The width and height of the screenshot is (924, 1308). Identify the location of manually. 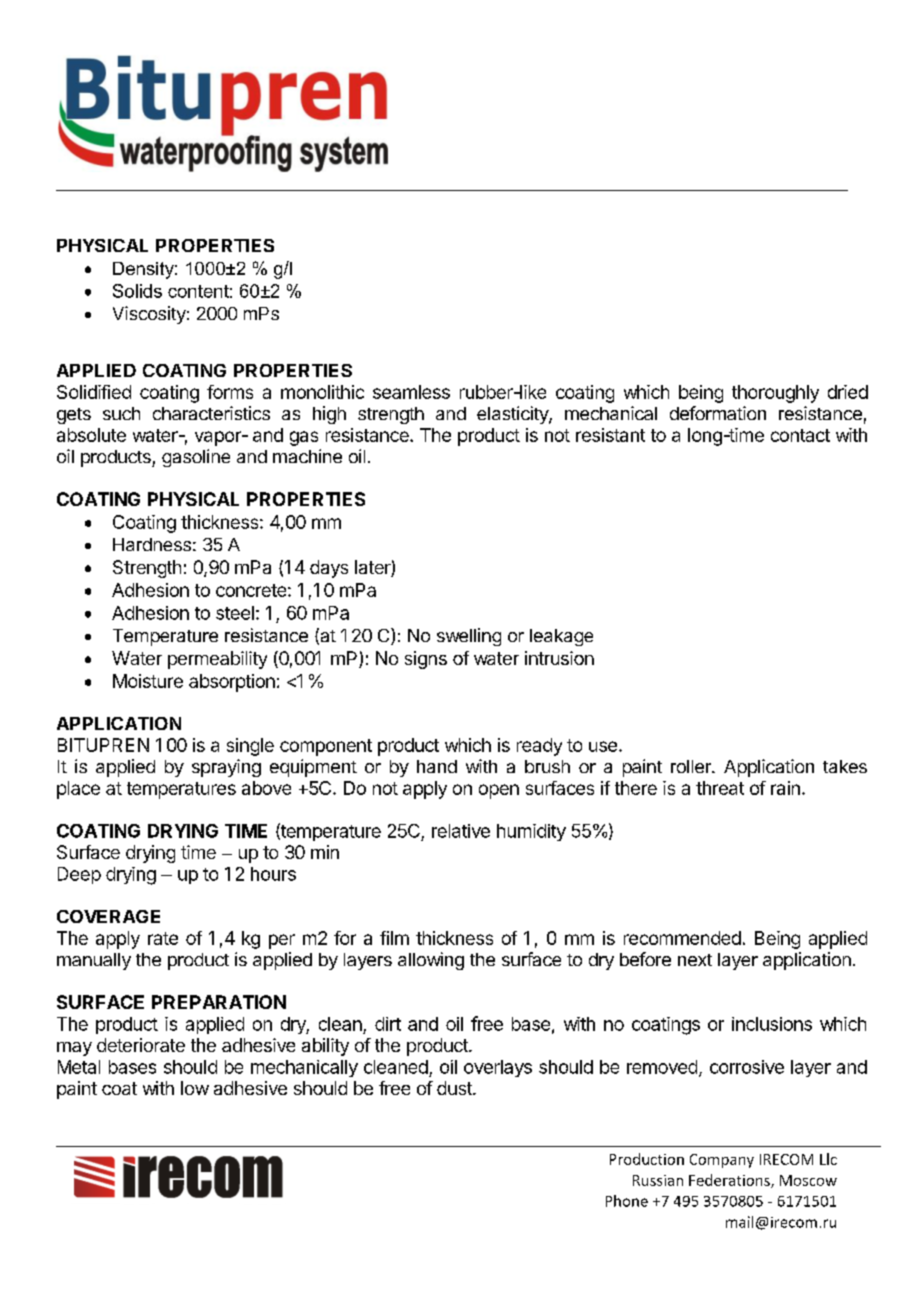
(94, 961).
